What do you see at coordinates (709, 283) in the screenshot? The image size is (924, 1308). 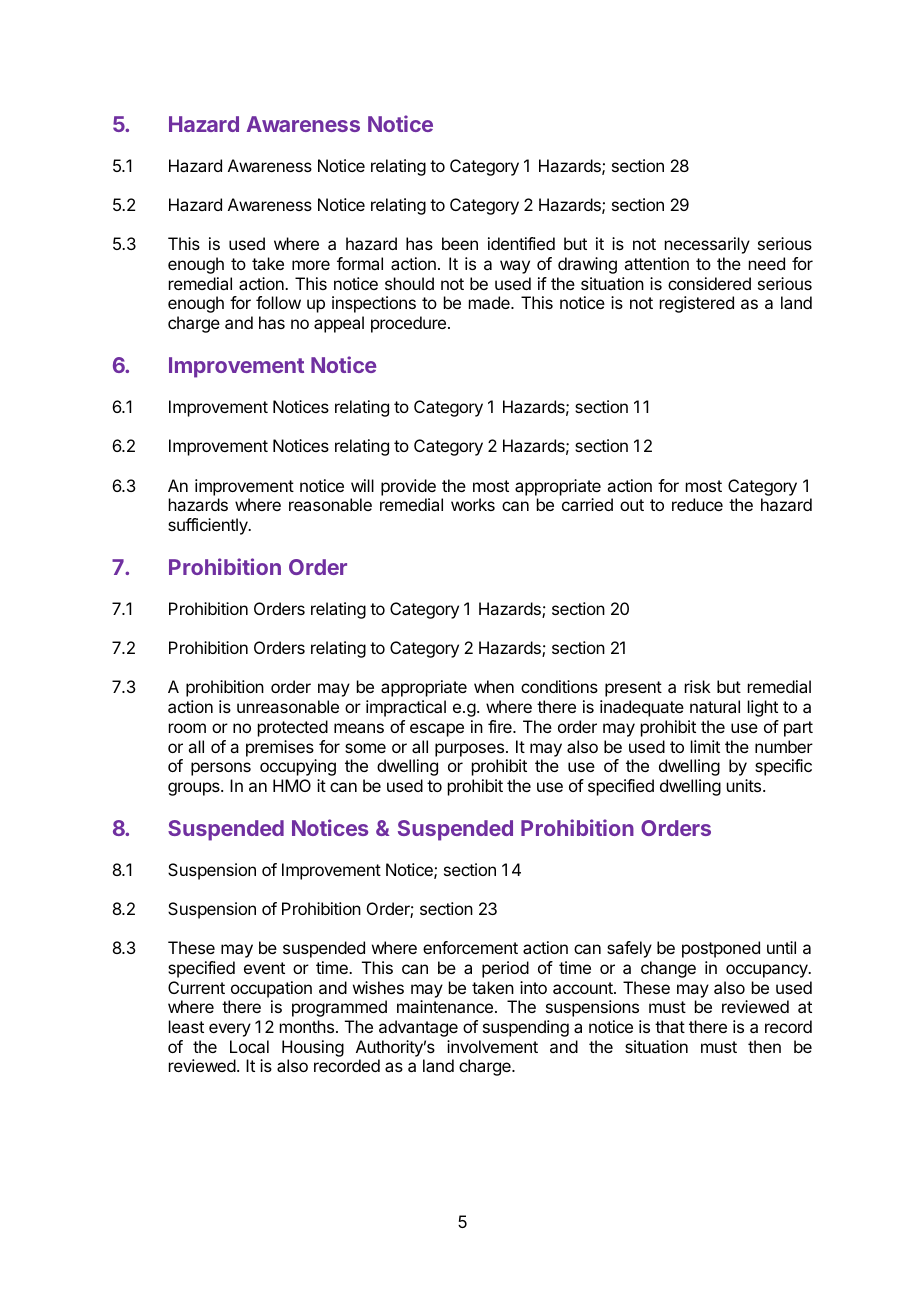 I see `considered` at bounding box center [709, 283].
